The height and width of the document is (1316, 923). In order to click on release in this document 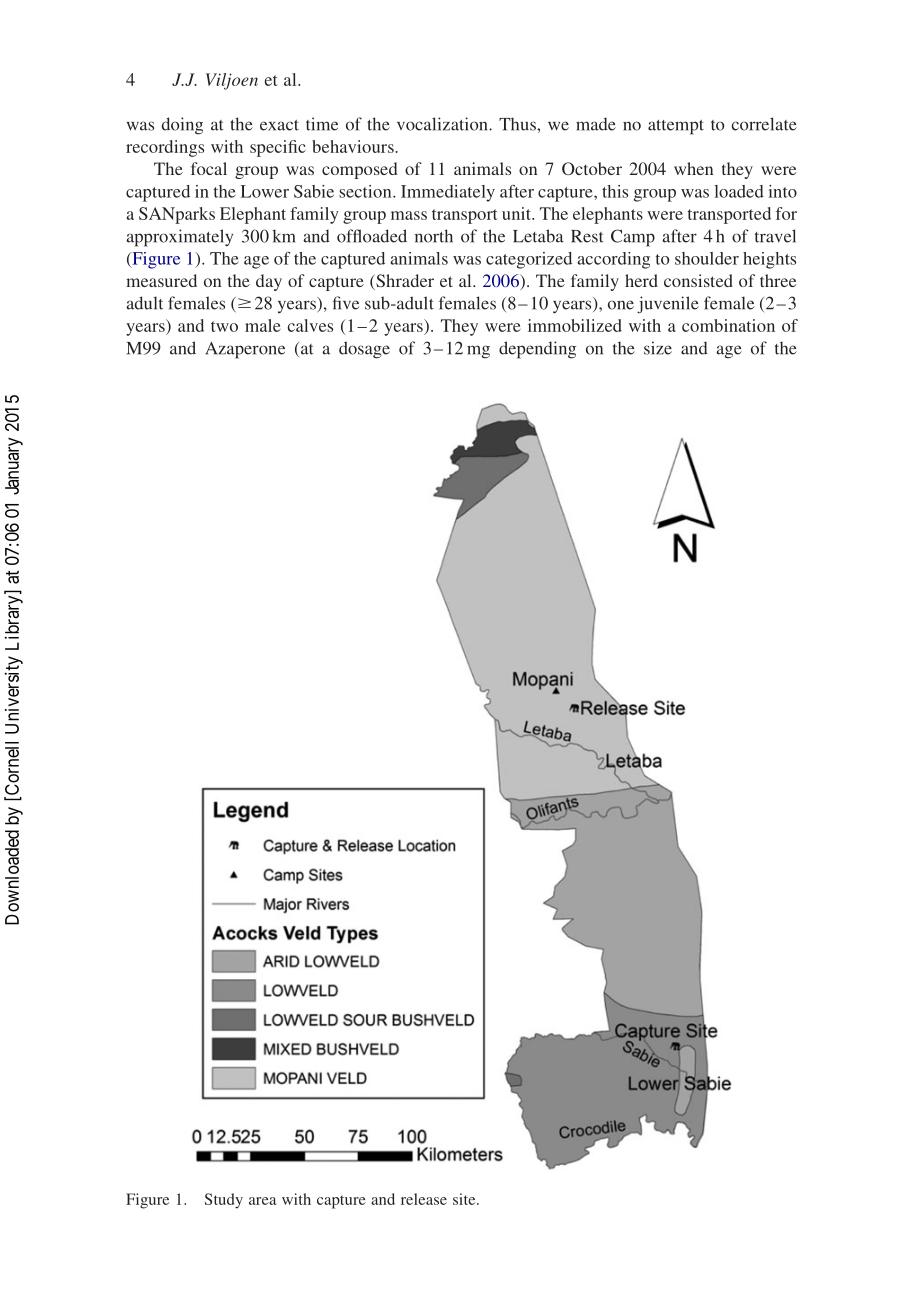, I will do `click(424, 1199)`.
